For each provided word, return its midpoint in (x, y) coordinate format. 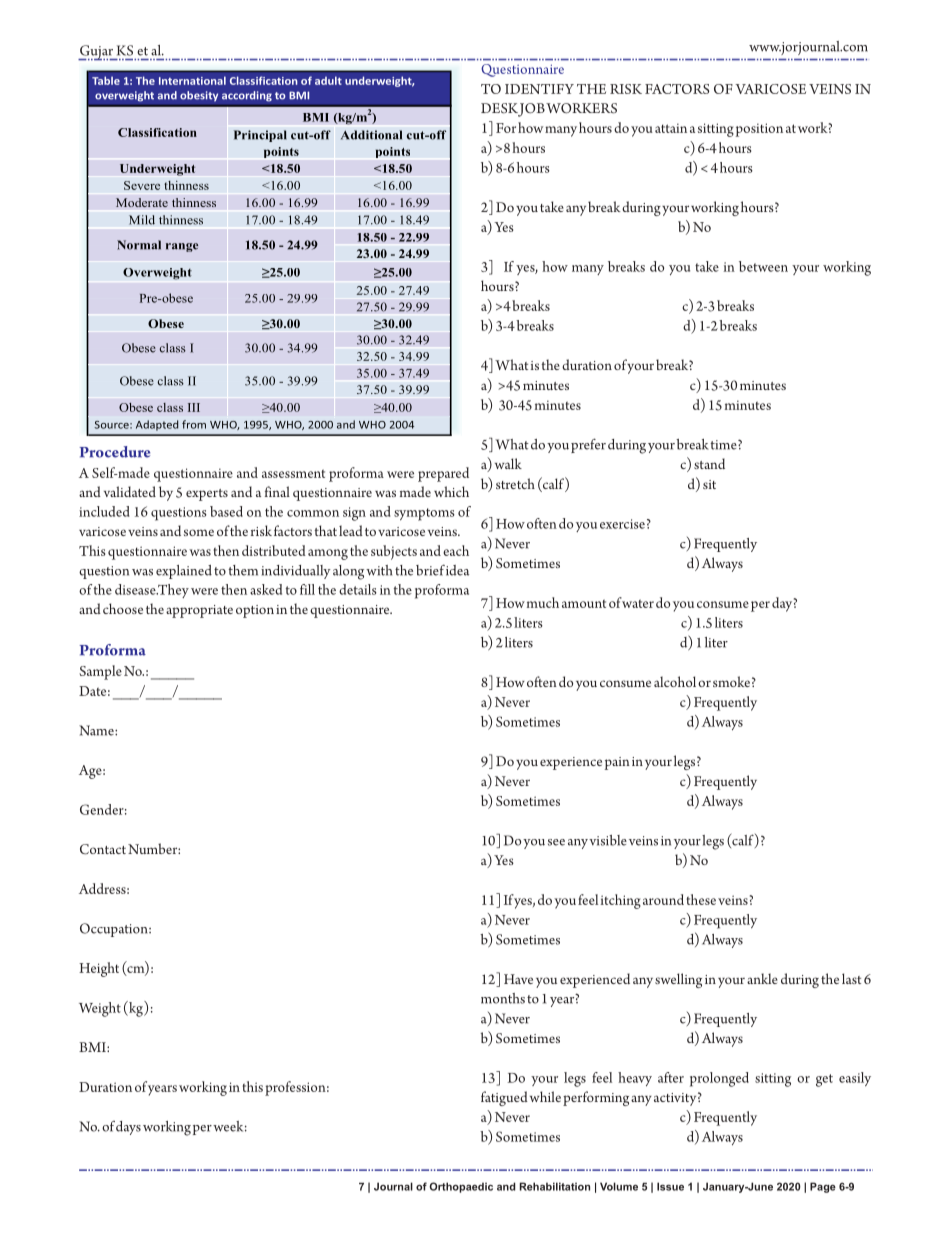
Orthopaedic (461, 1187)
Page (823, 1187)
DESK (501, 109)
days (128, 1128)
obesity (199, 96)
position (759, 130)
